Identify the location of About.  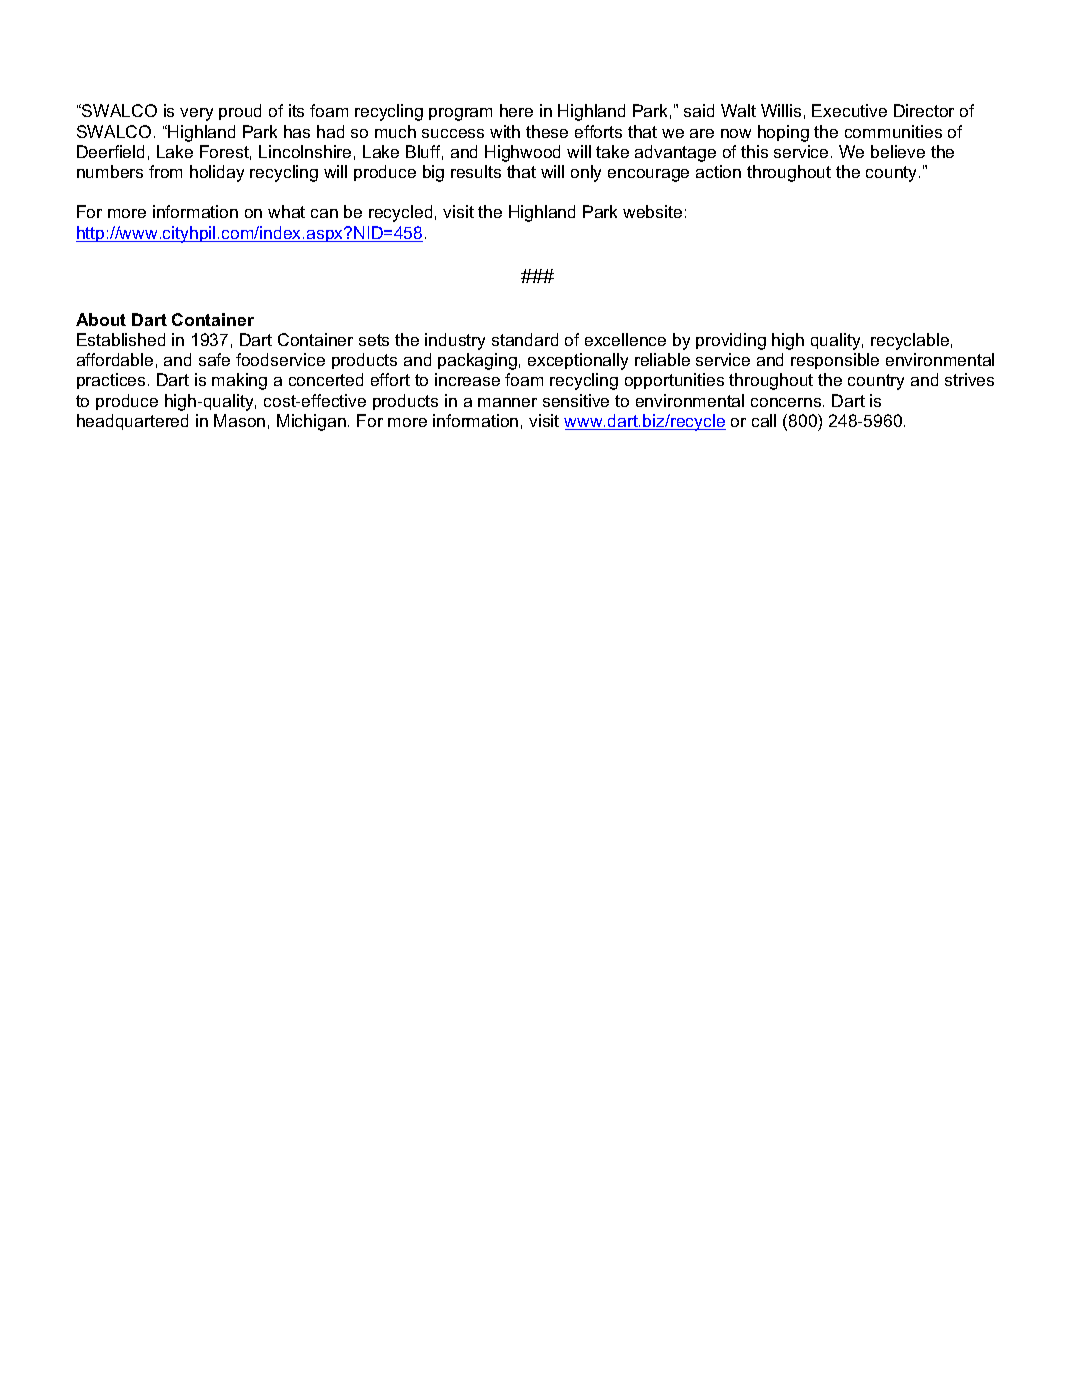
(101, 319).
